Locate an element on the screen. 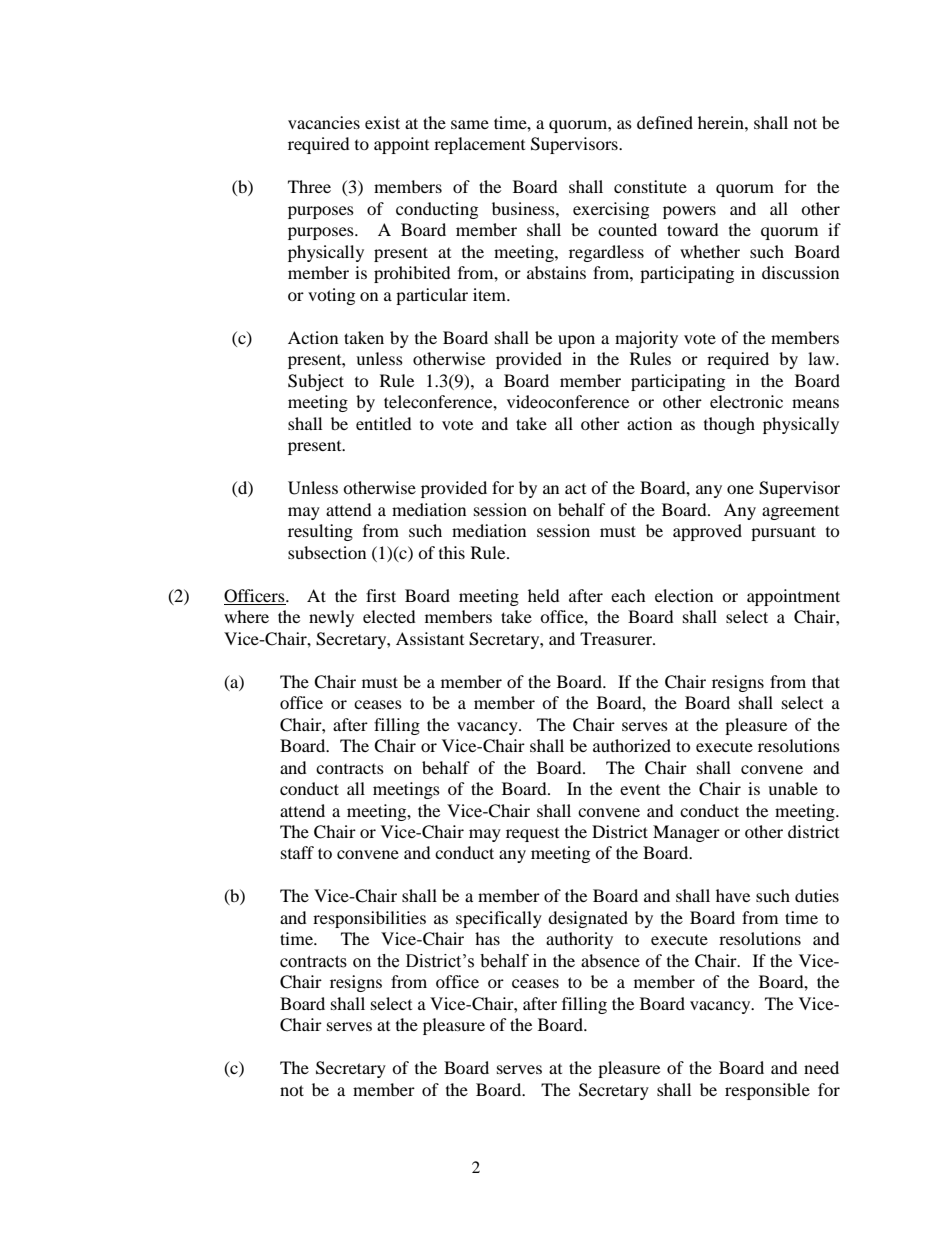 This screenshot has height=1233, width=952. defined is located at coordinates (665, 122).
